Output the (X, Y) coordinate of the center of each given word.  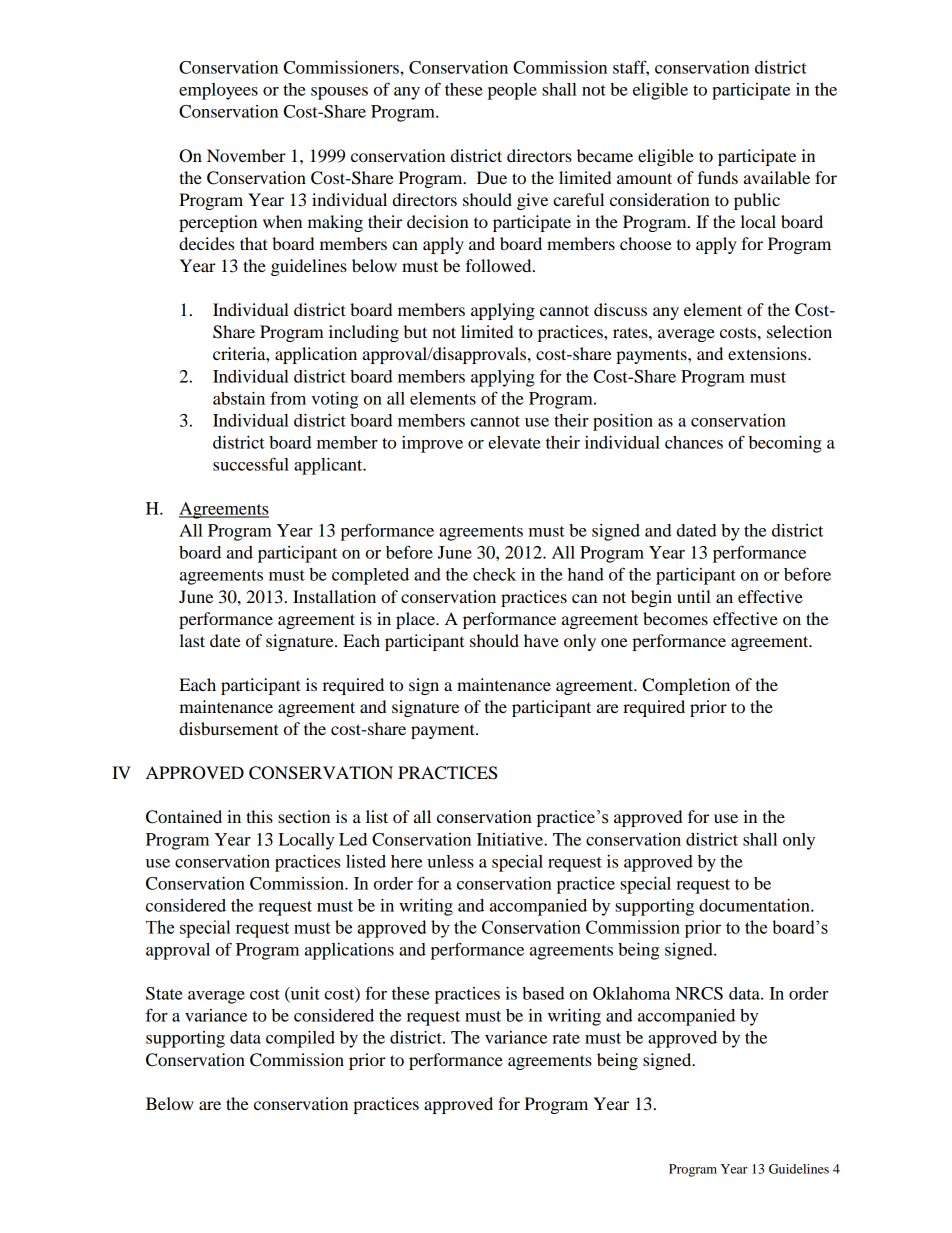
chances (694, 442)
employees (218, 91)
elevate (514, 442)
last (192, 640)
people (512, 91)
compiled (300, 1039)
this (259, 816)
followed (500, 265)
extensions (768, 353)
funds (717, 177)
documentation (755, 905)
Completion (686, 686)
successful (251, 464)
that (254, 243)
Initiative (511, 839)
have (541, 640)
